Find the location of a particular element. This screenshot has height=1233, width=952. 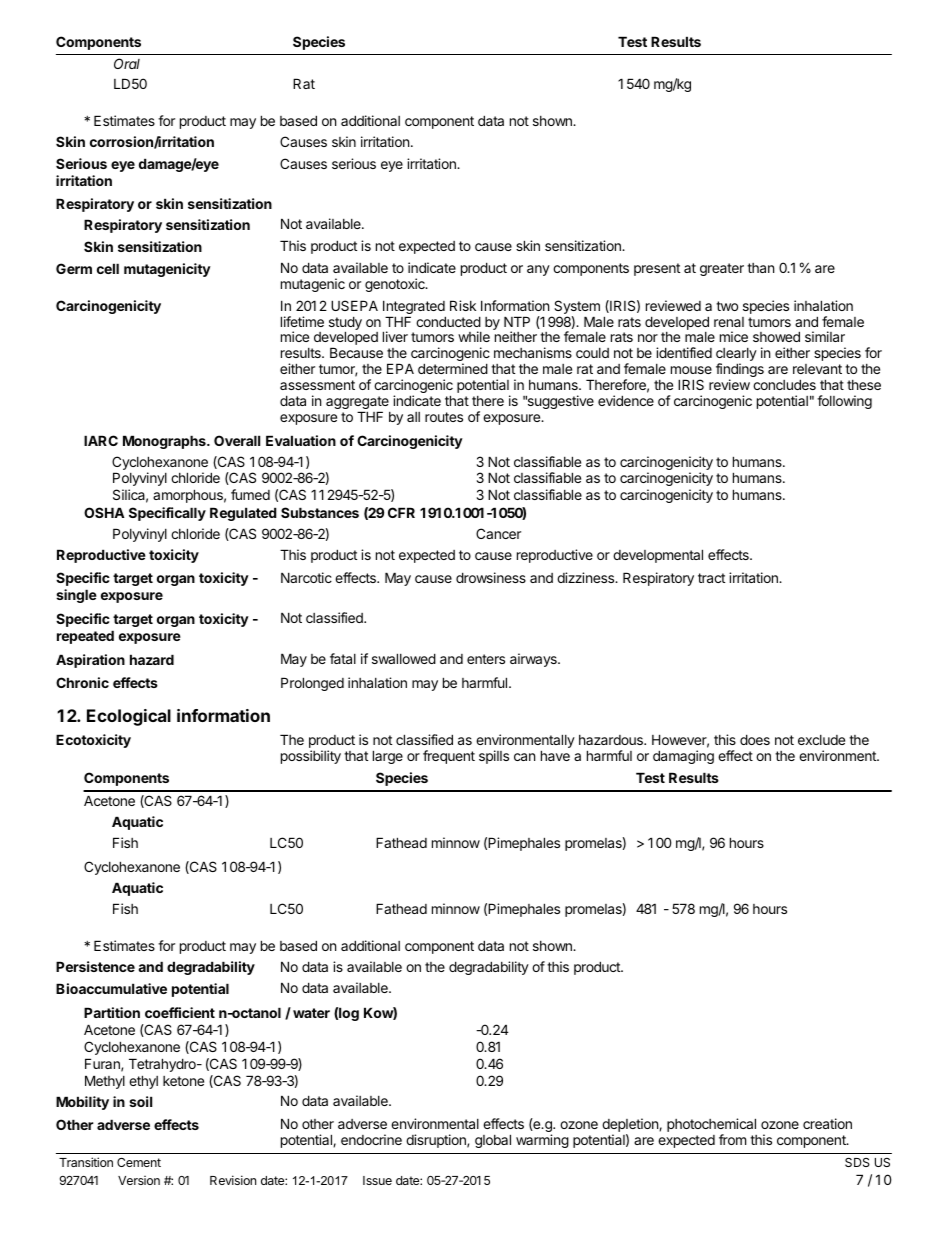

does is located at coordinates (755, 739).
